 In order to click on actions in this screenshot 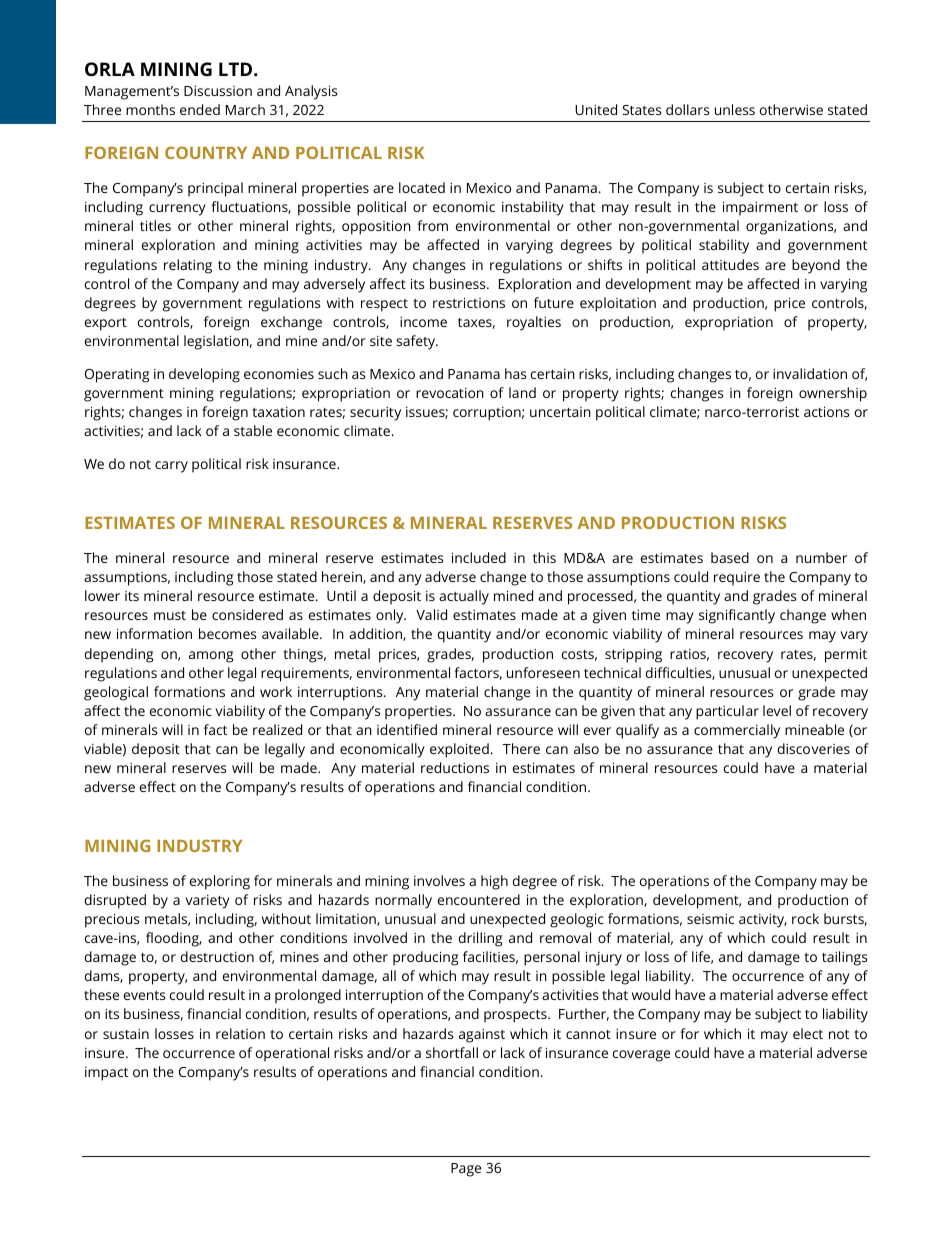, I will do `click(826, 411)`.
